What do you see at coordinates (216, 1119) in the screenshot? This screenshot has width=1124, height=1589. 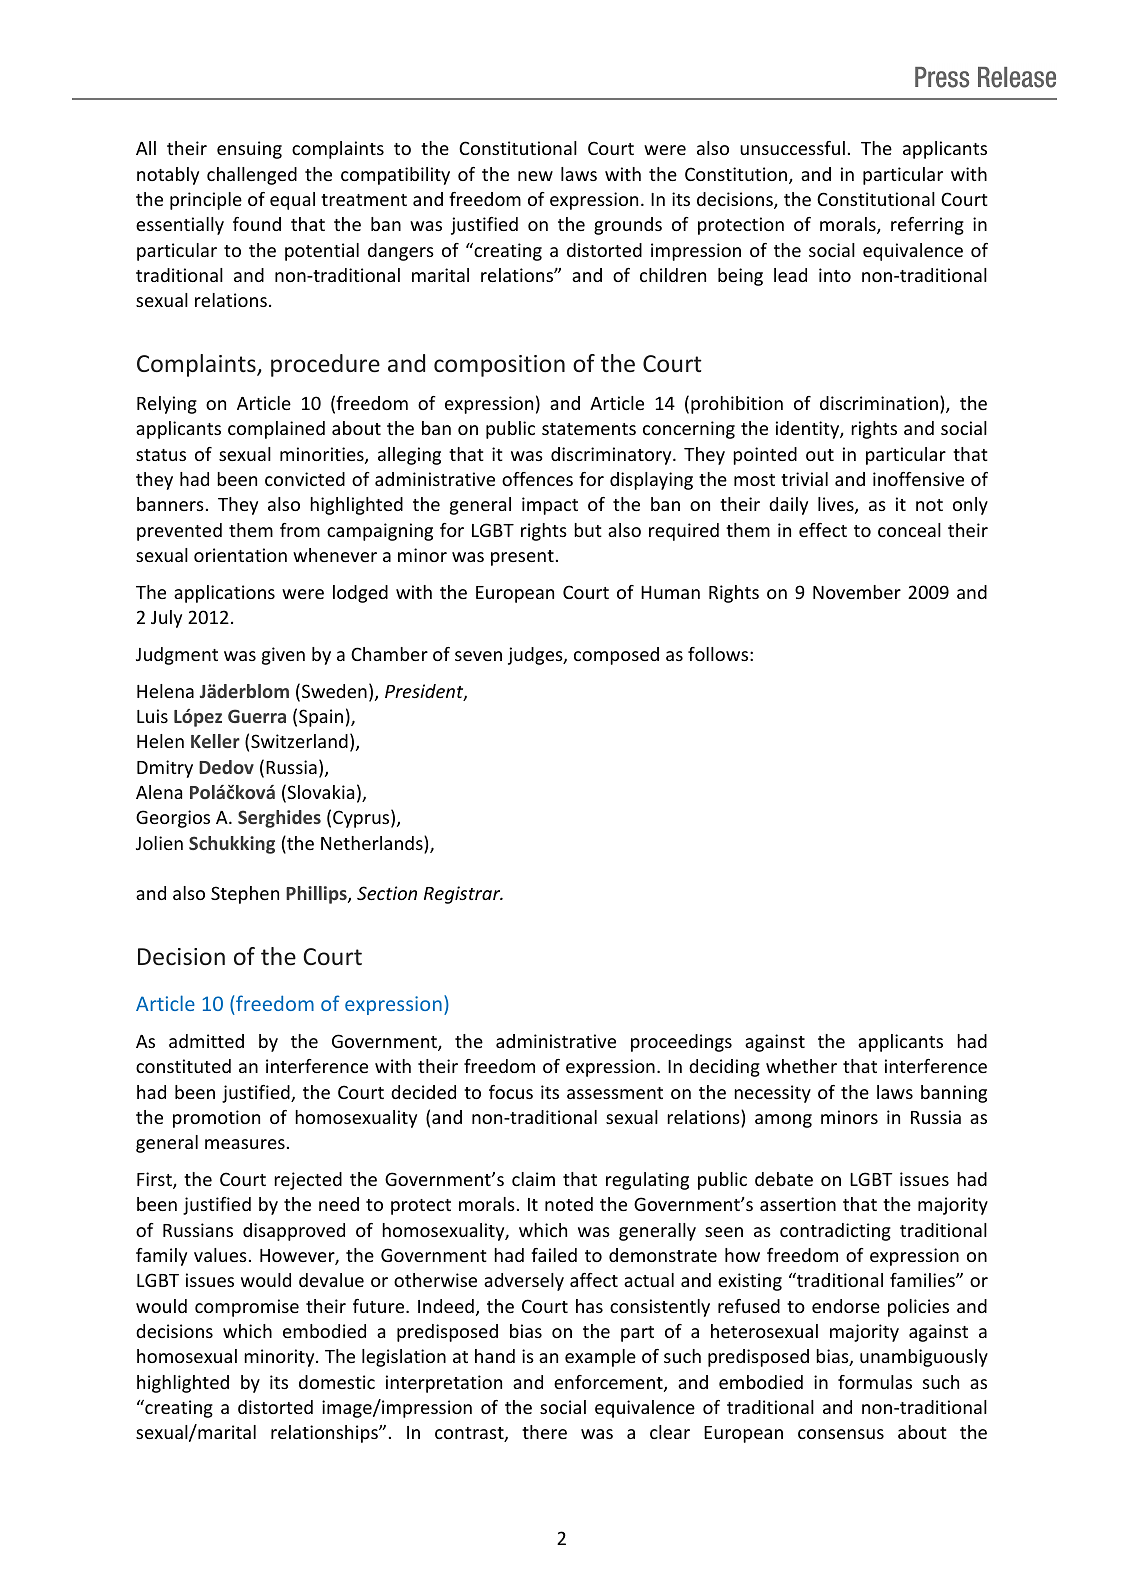 I see `promotion` at bounding box center [216, 1119].
